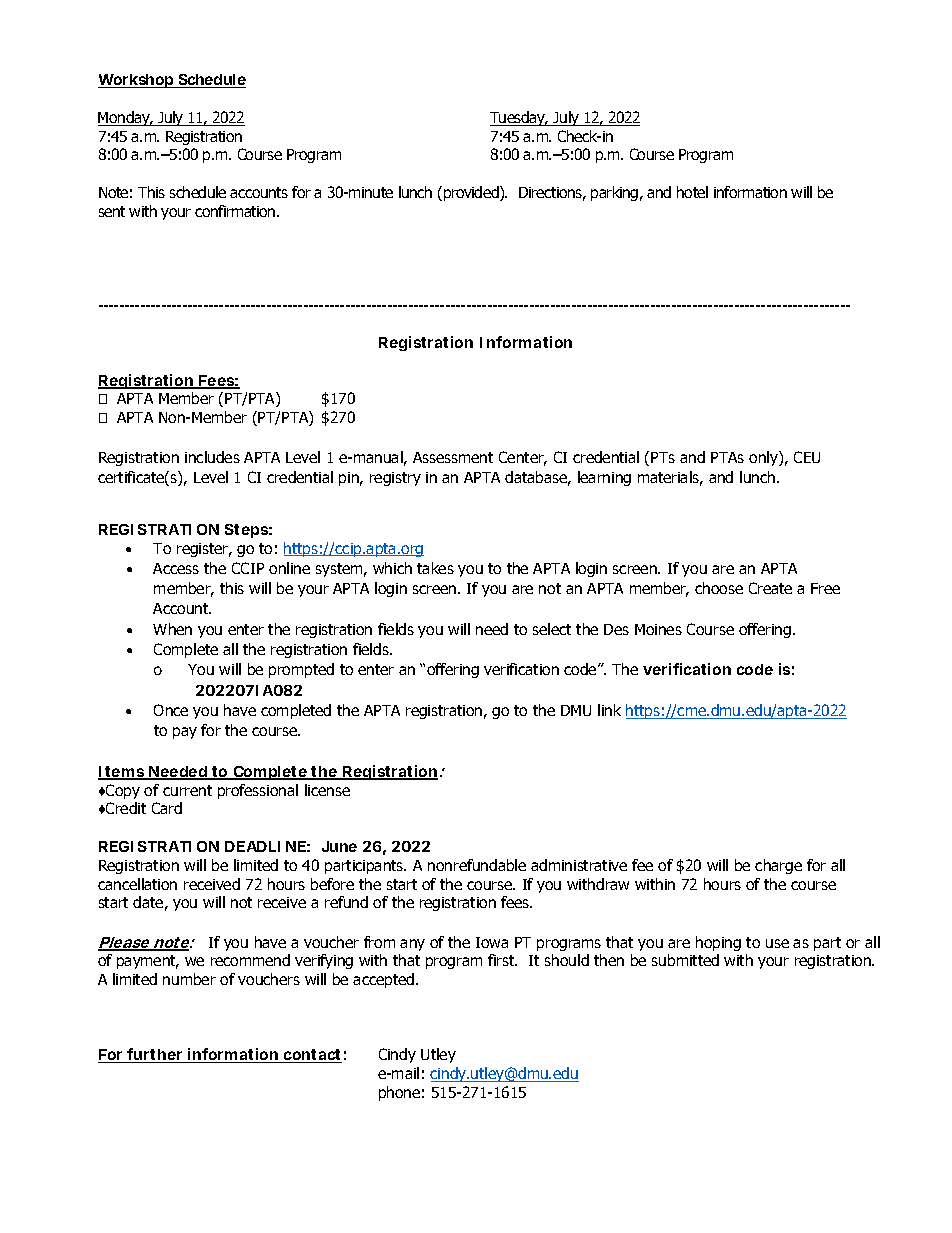 This screenshot has height=1233, width=952. Describe the element at coordinates (327, 790) in the screenshot. I see `license` at that location.
